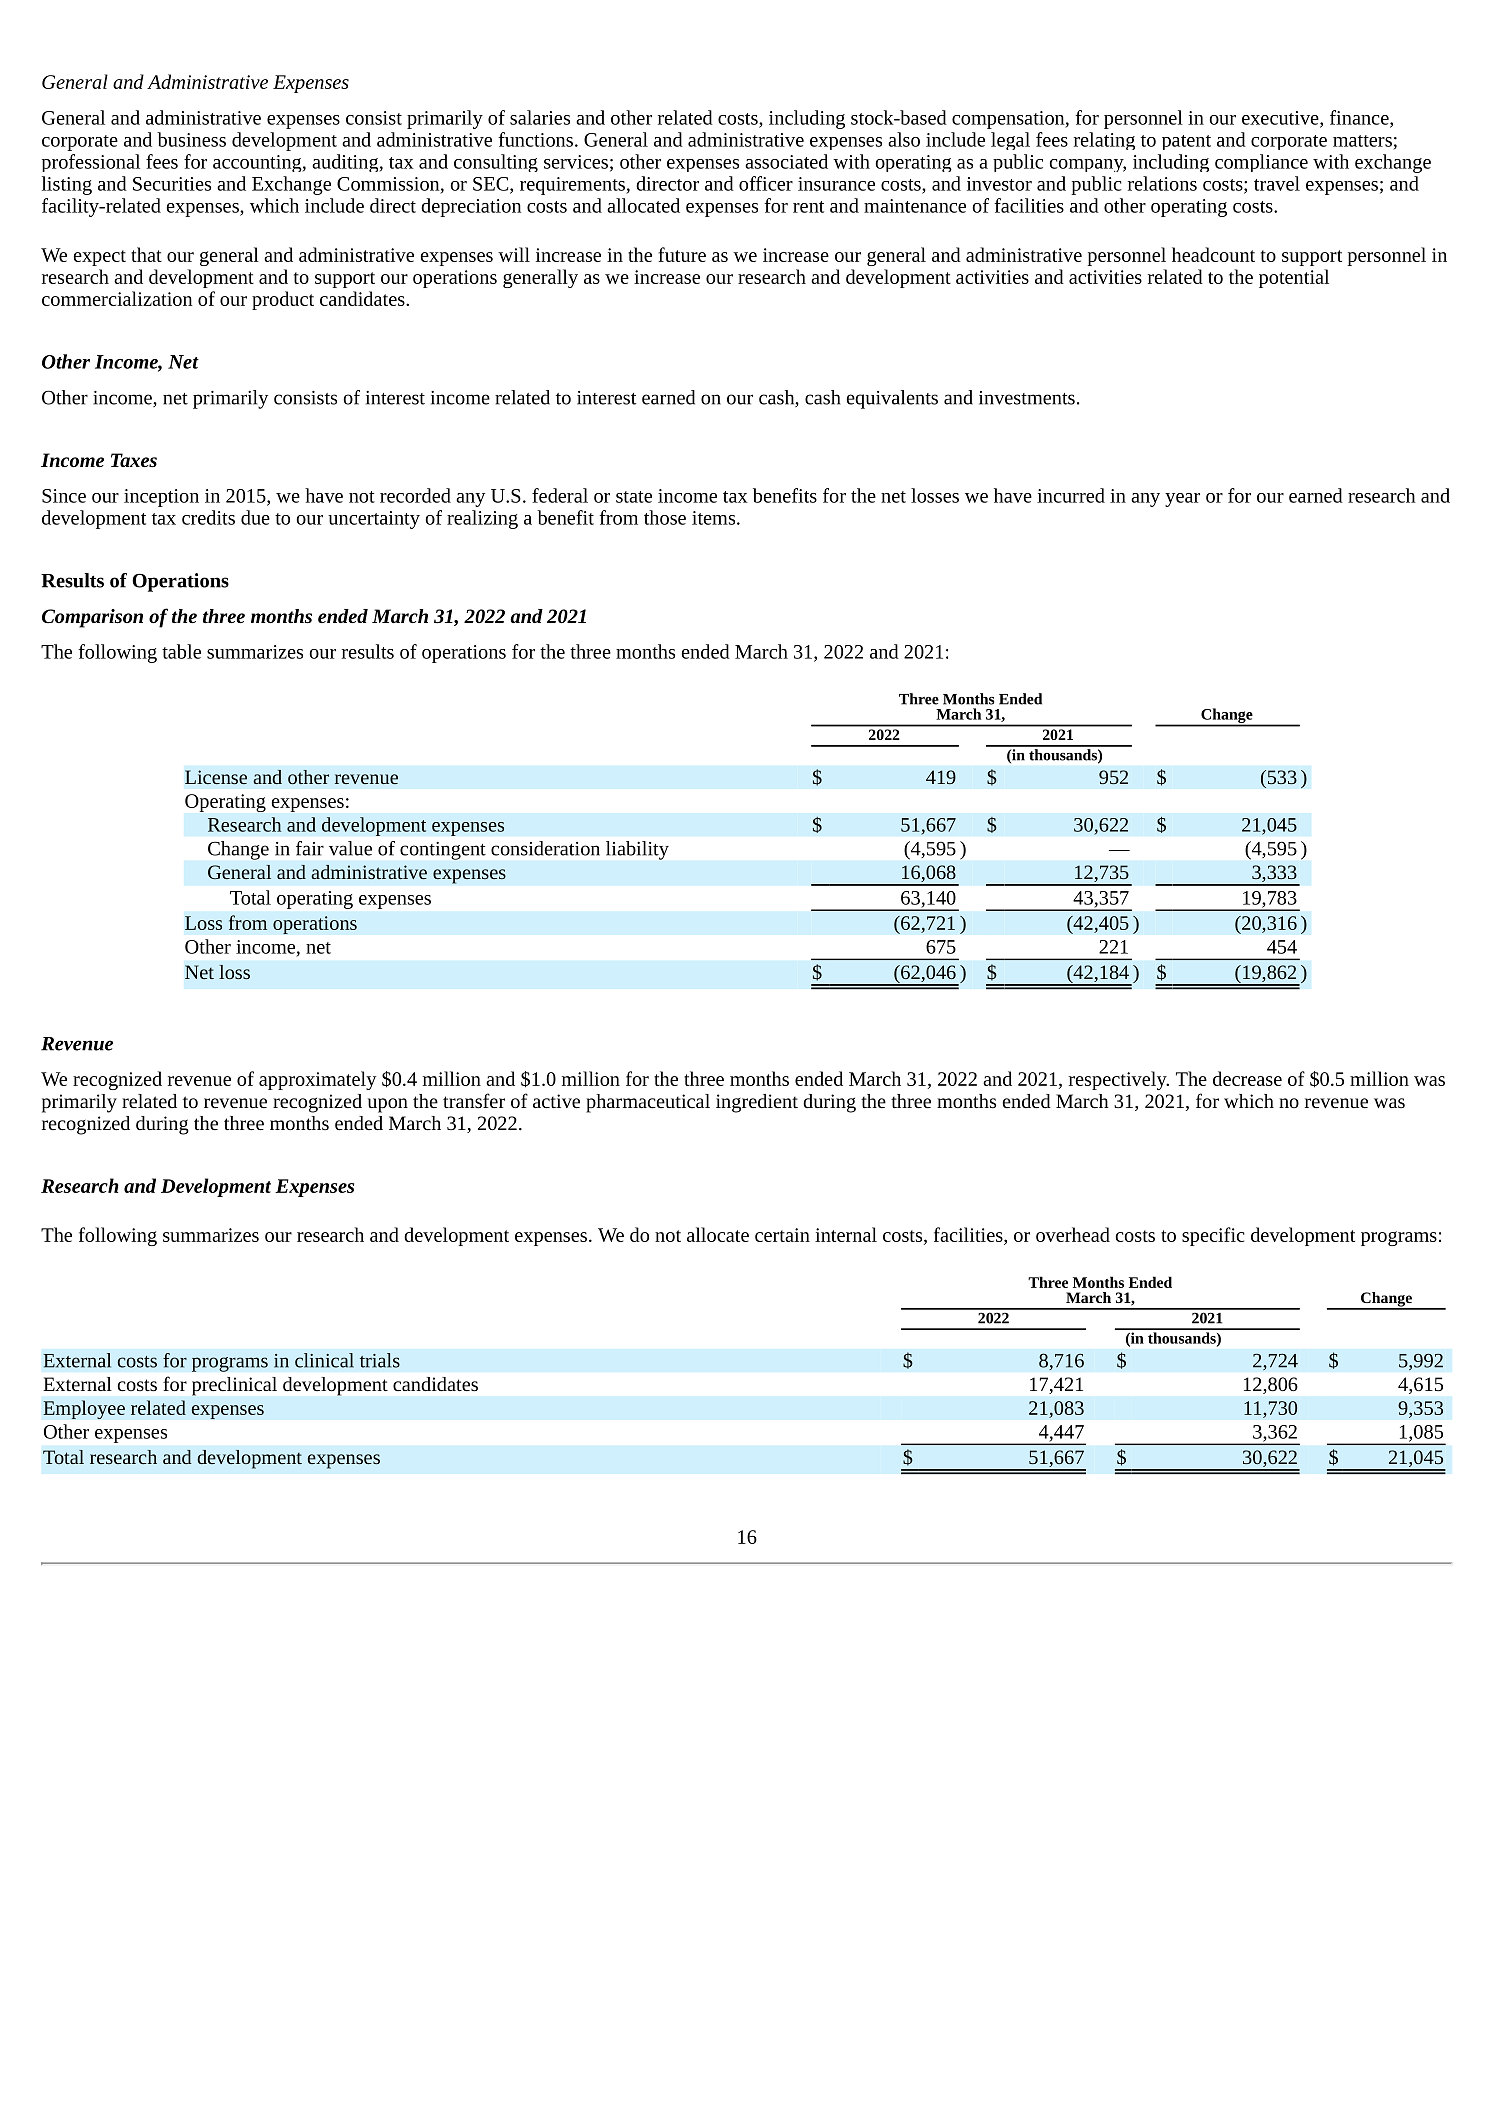 The height and width of the page is (2115, 1495). What do you see at coordinates (786, 161) in the page?
I see `associated` at bounding box center [786, 161].
